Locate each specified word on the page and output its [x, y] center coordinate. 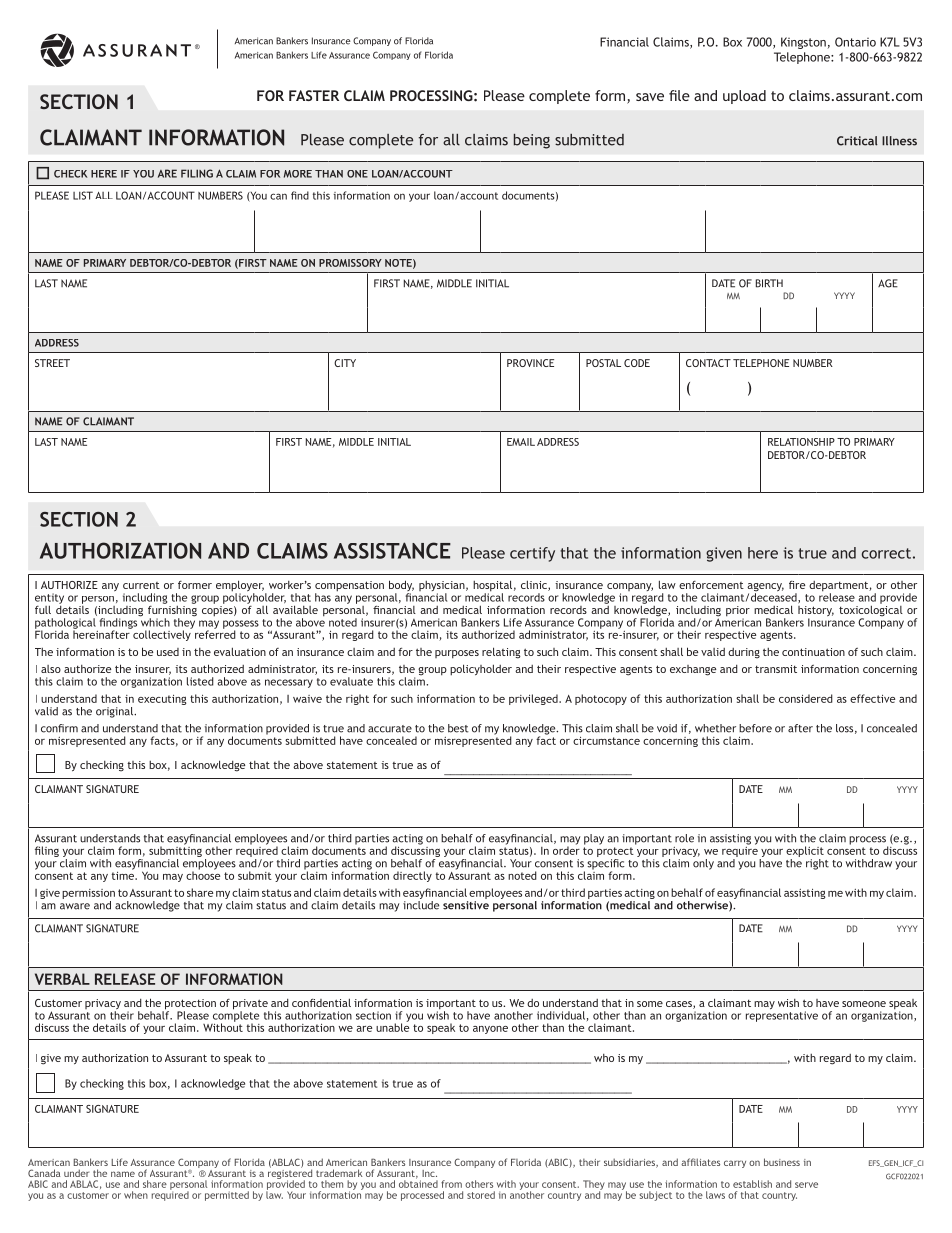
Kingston [803, 43]
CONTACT [708, 363]
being [532, 141]
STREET [52, 363]
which [155, 621]
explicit [805, 853]
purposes [457, 654]
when [136, 1195]
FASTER [314, 95]
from [451, 1184]
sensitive [466, 905]
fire [797, 585]
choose [203, 874]
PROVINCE [530, 363]
